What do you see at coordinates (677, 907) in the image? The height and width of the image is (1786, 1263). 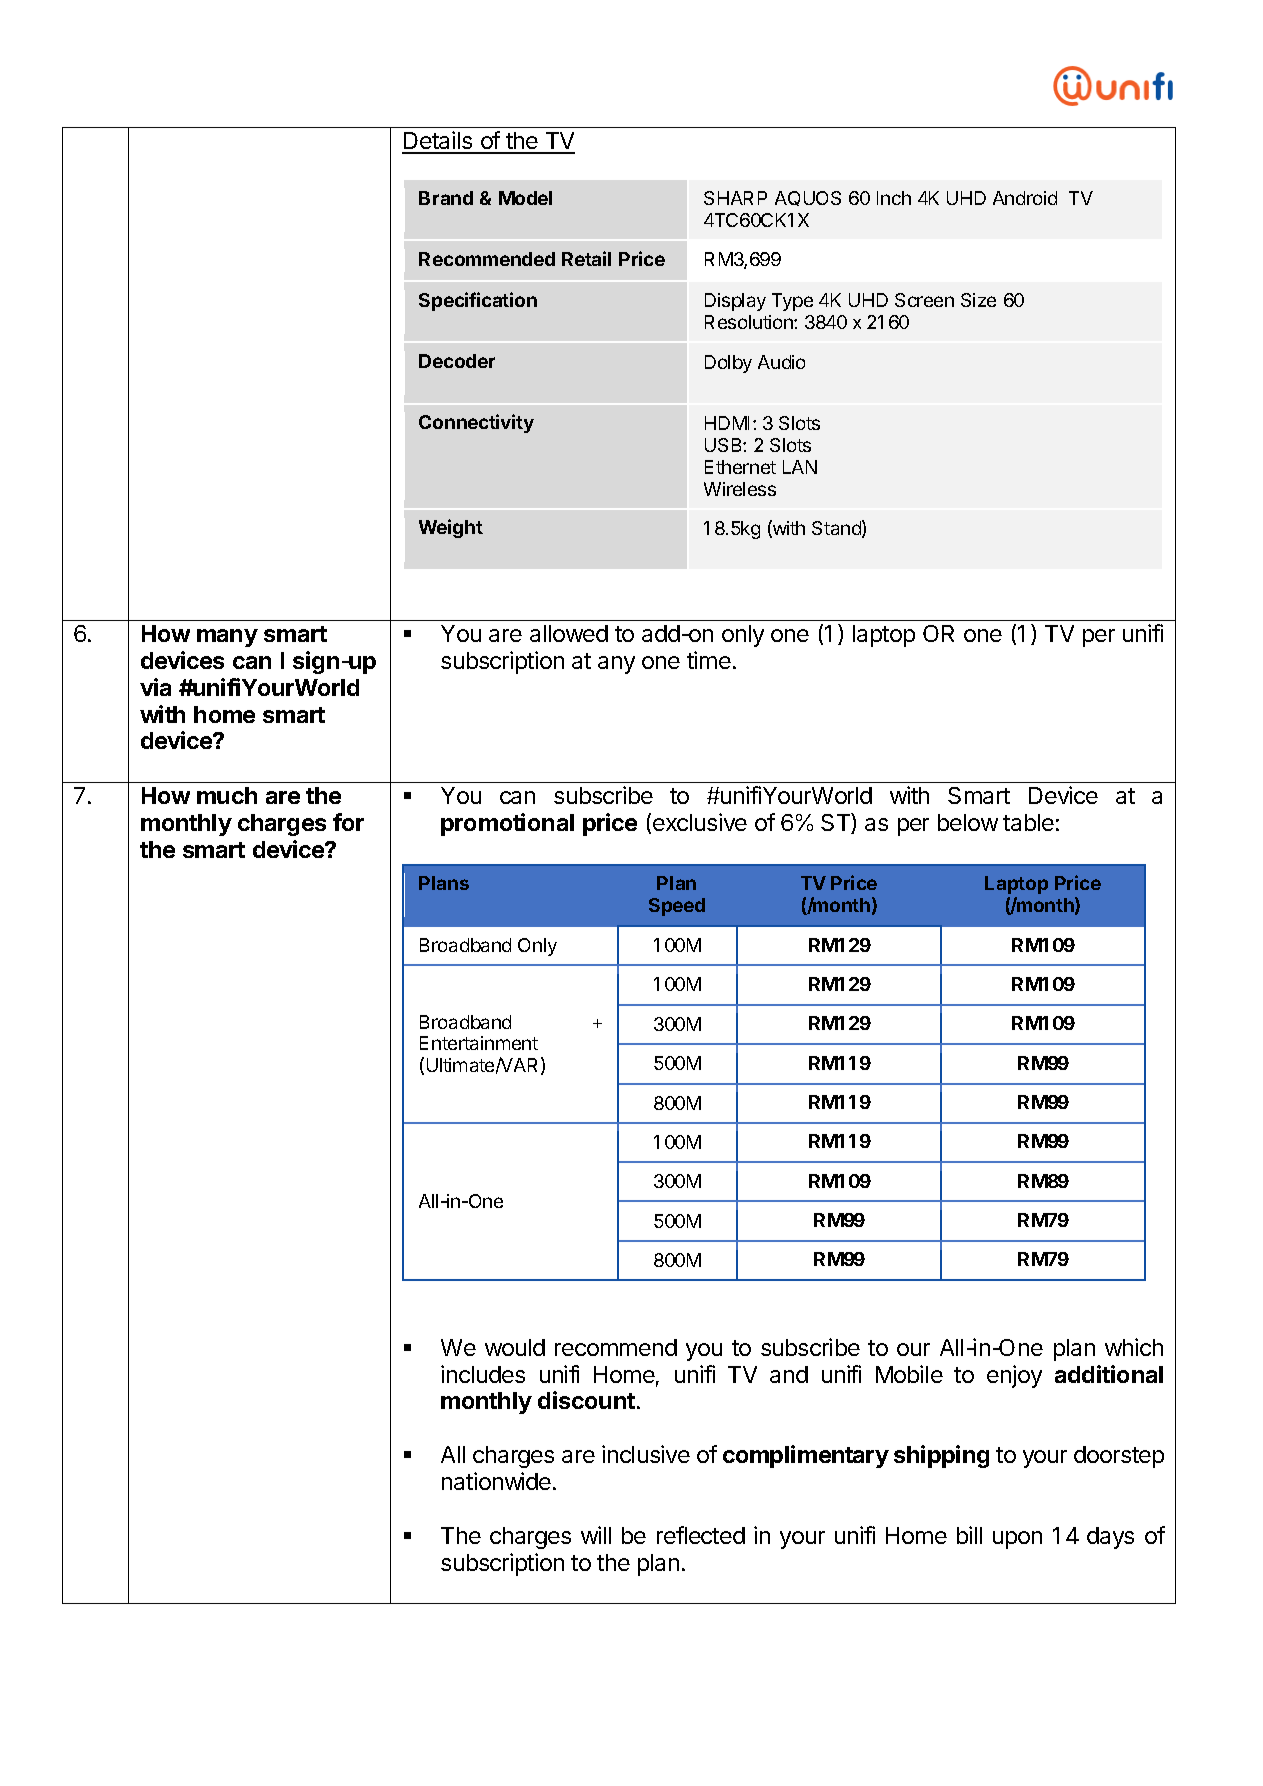 I see `Speed` at bounding box center [677, 907].
